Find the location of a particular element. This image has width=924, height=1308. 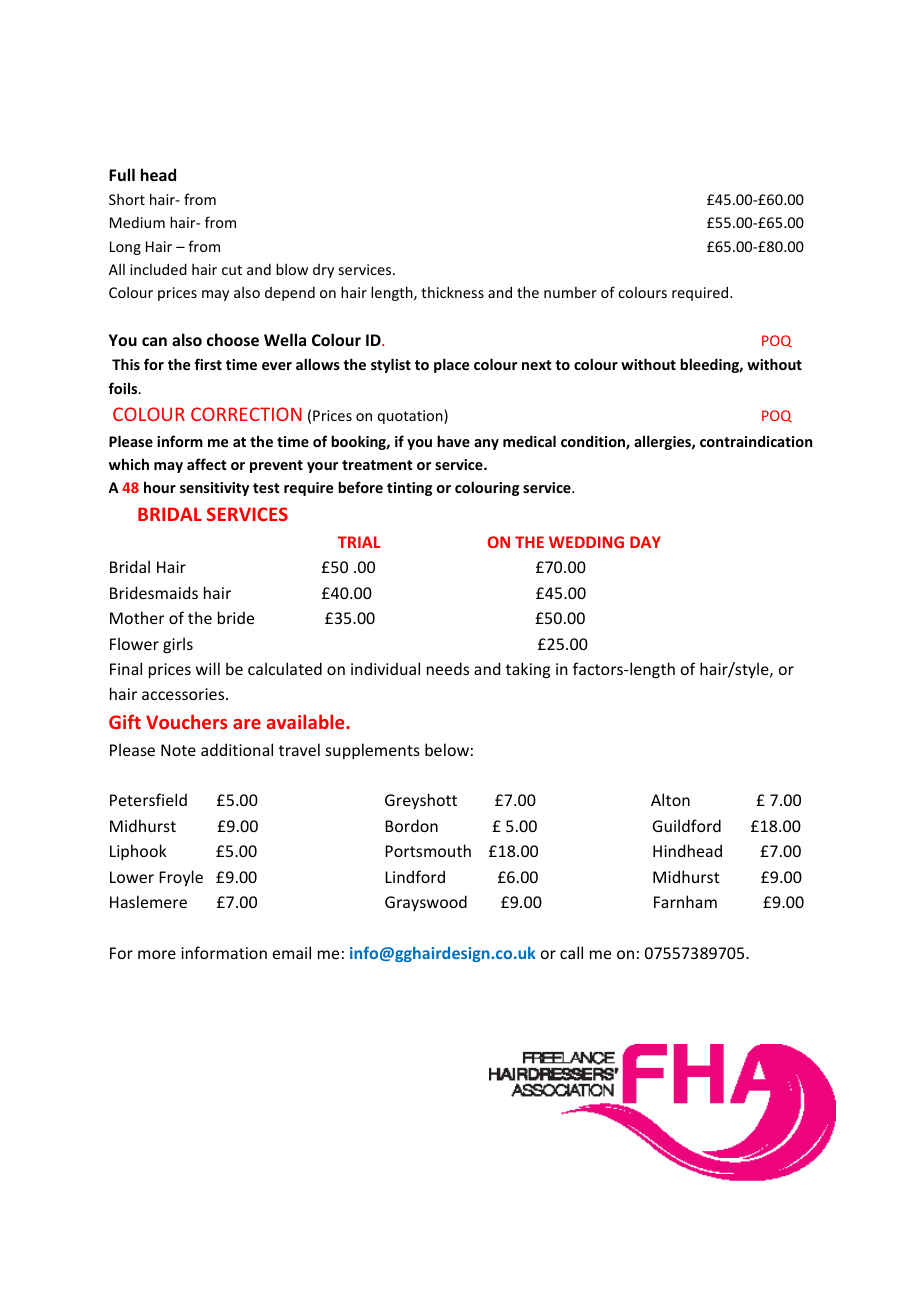

more is located at coordinates (157, 954).
